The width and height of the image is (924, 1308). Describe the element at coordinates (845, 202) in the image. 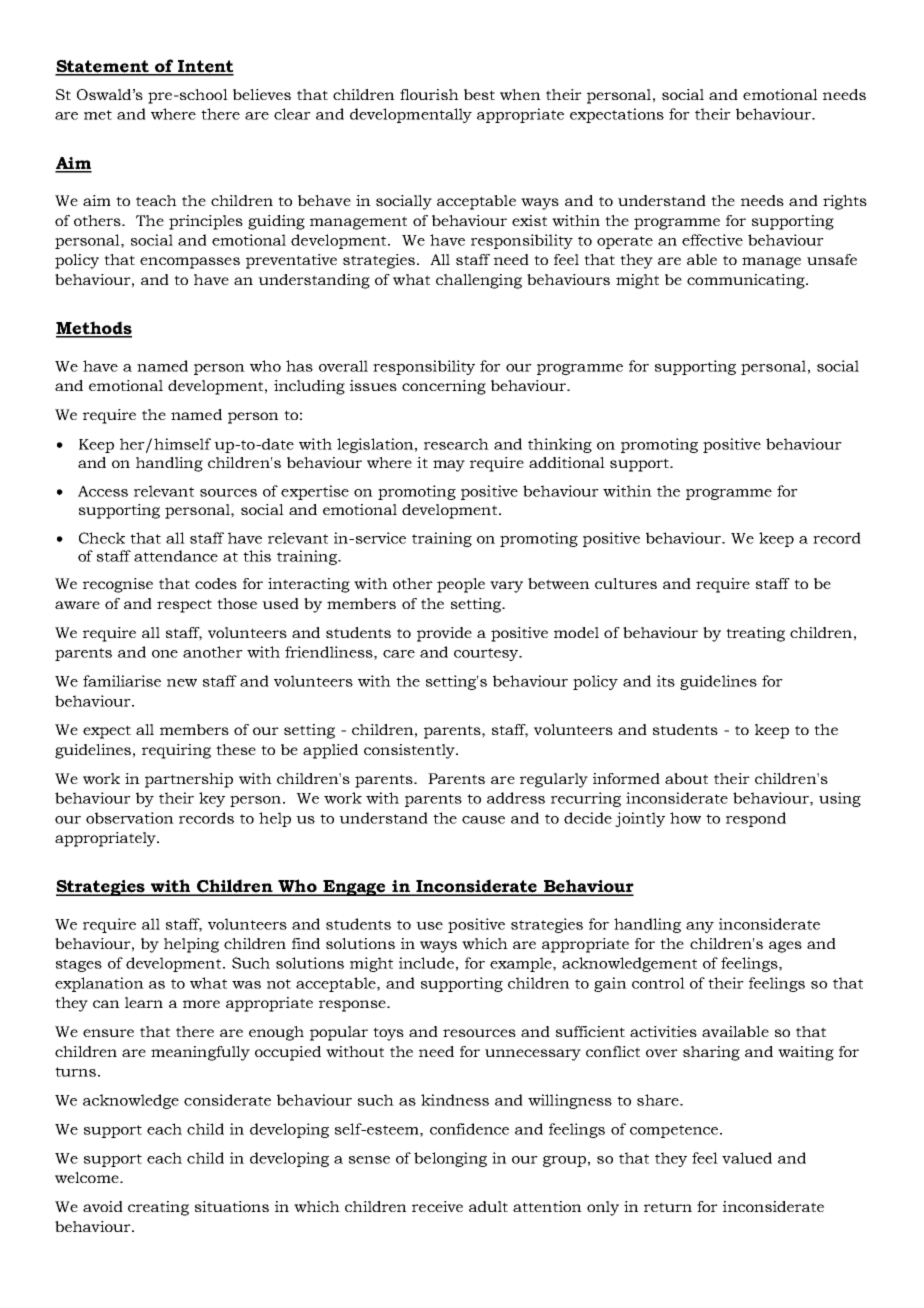

I see `rights` at that location.
